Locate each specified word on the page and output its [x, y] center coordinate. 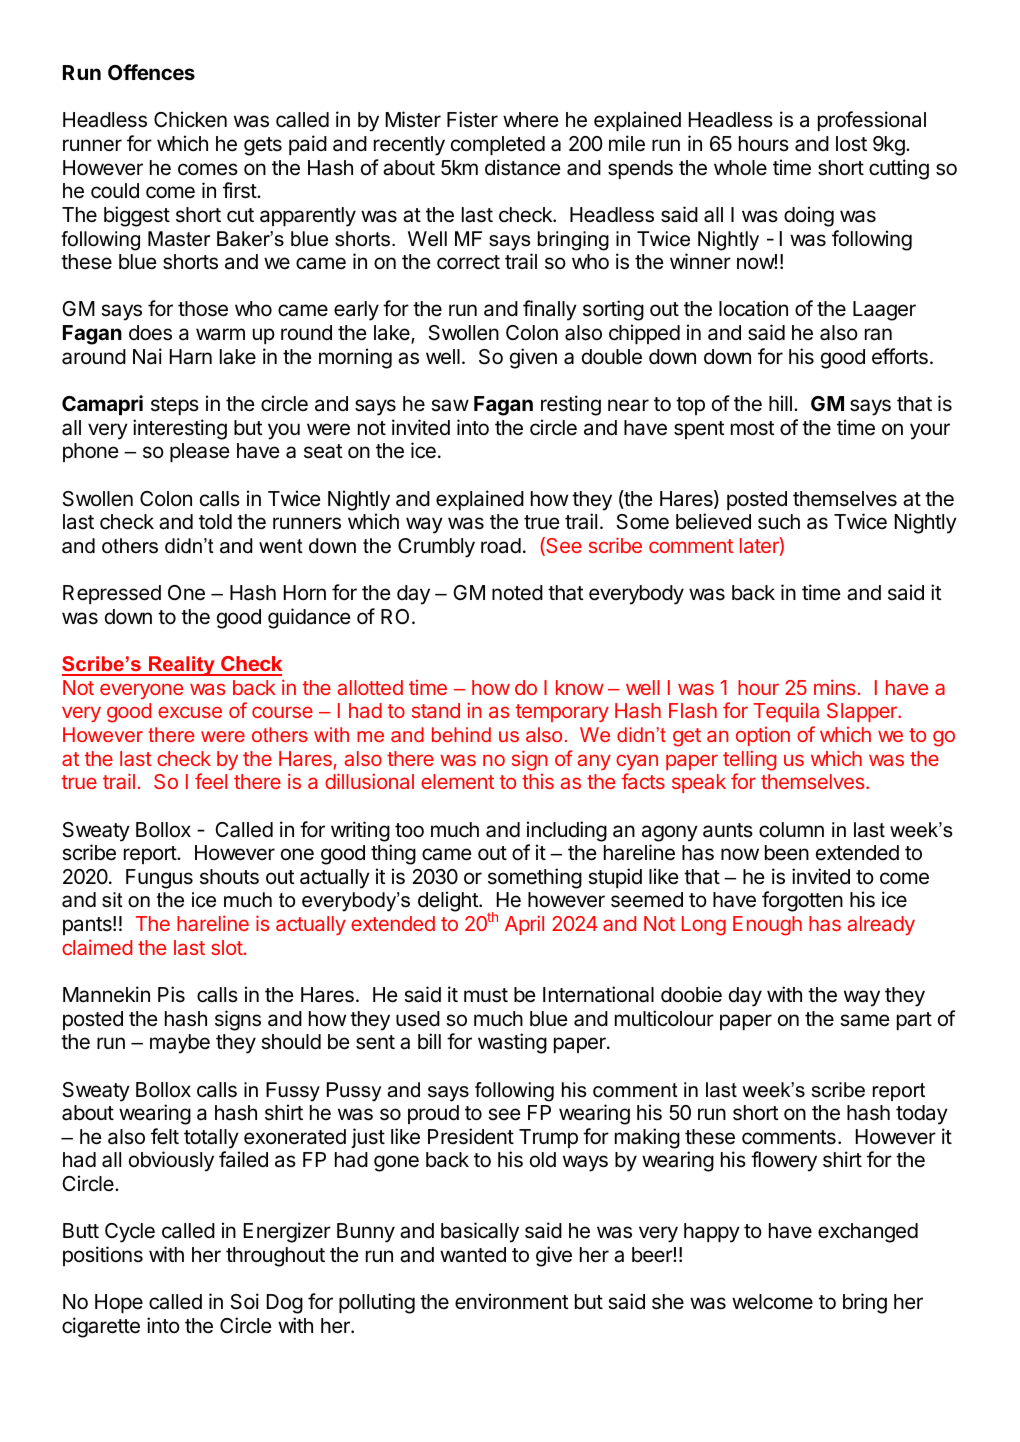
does [150, 333]
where [531, 120]
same [865, 1020]
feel [211, 781]
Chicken [190, 119]
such [779, 522]
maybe [180, 1044]
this [538, 781]
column [791, 830]
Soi [244, 1301]
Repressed [112, 594]
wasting [512, 1043]
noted [517, 593]
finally [550, 310]
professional [872, 121]
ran [878, 334]
